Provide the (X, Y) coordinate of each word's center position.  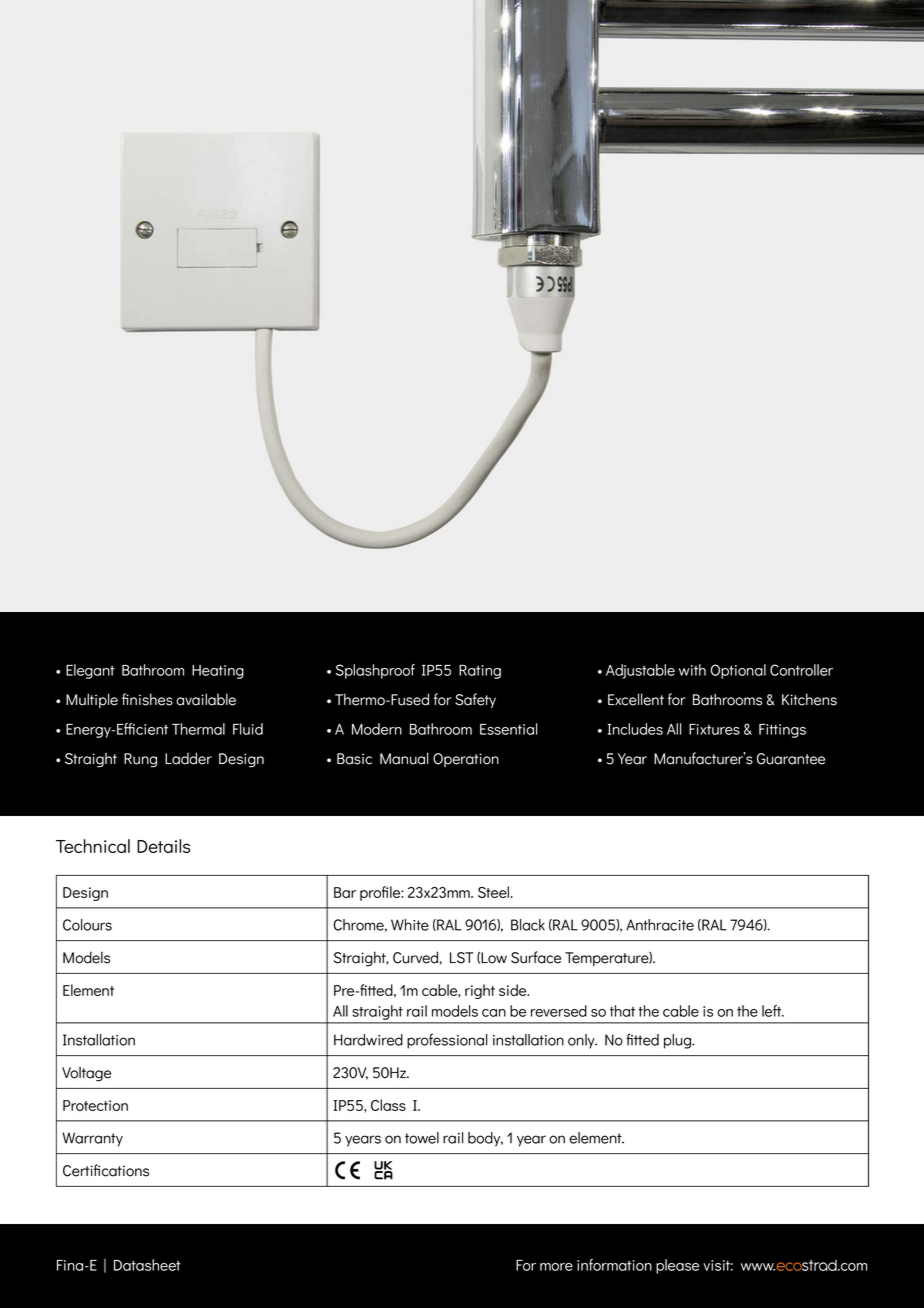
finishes (147, 699)
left (773, 1011)
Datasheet (147, 1265)
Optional (738, 671)
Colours (87, 925)
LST (462, 958)
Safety (475, 700)
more (556, 1267)
